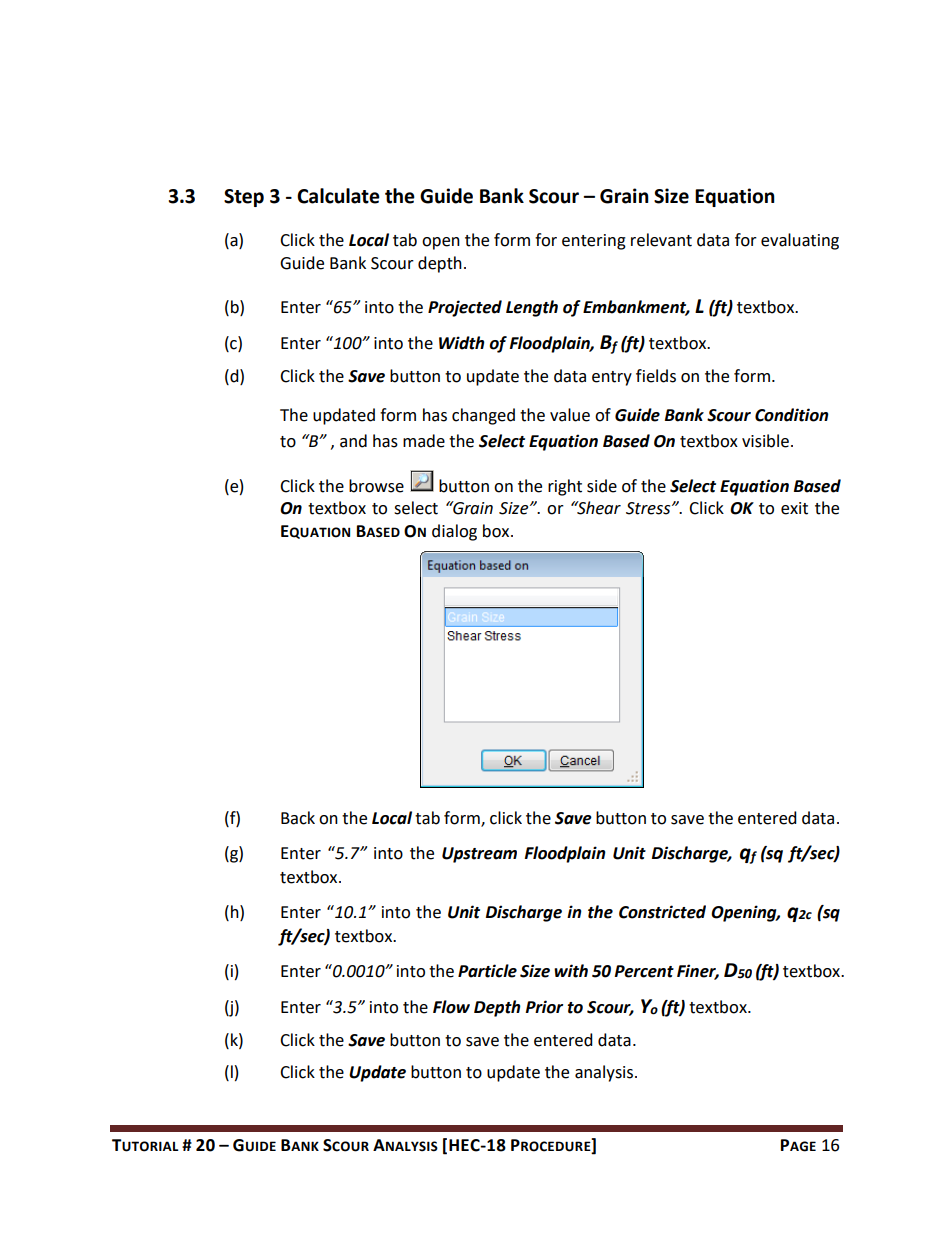 This screenshot has height=1233, width=952. Describe the element at coordinates (479, 855) in the screenshot. I see `Upstream` at that location.
